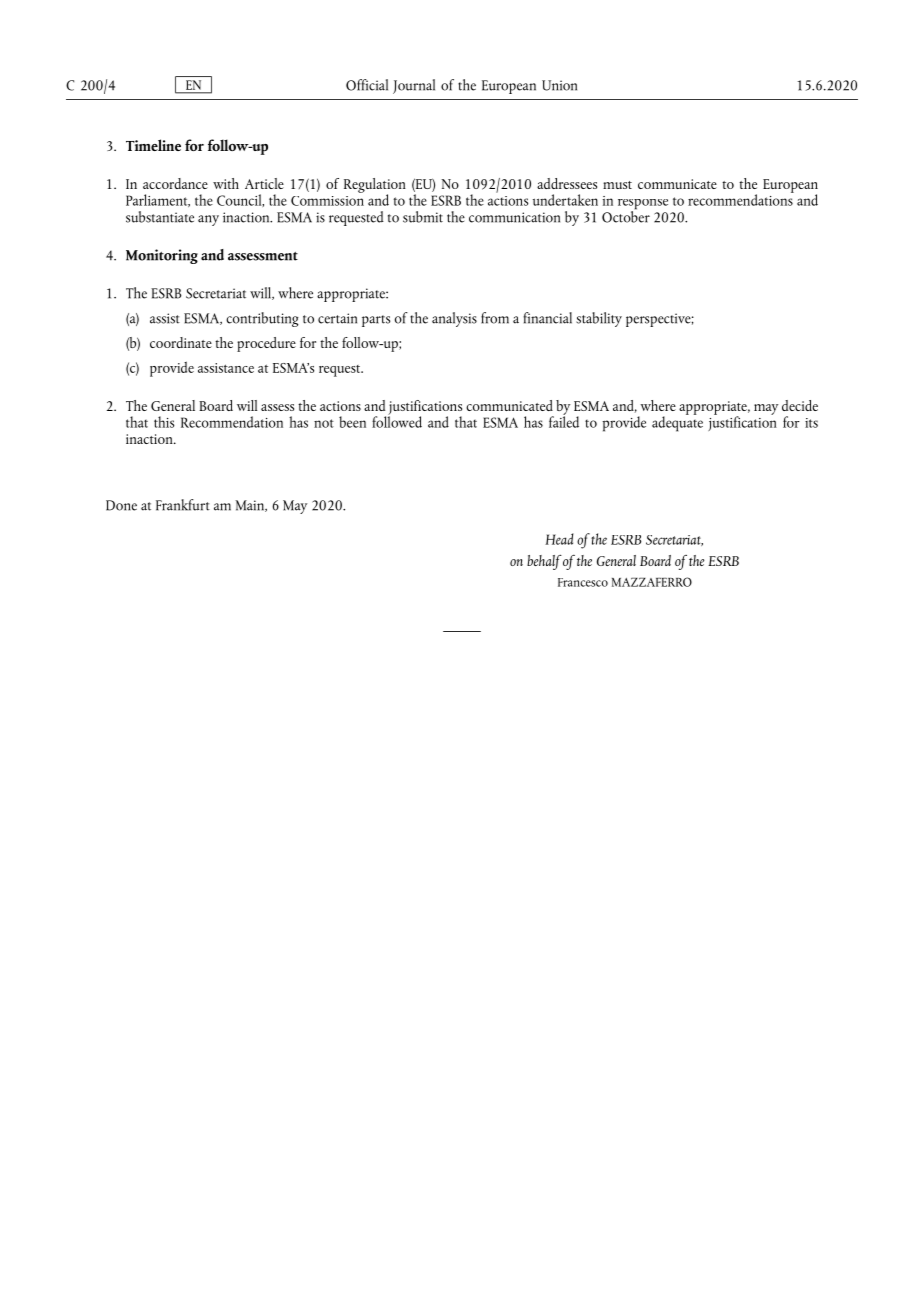  What do you see at coordinates (626, 215) in the screenshot?
I see `October` at bounding box center [626, 215].
